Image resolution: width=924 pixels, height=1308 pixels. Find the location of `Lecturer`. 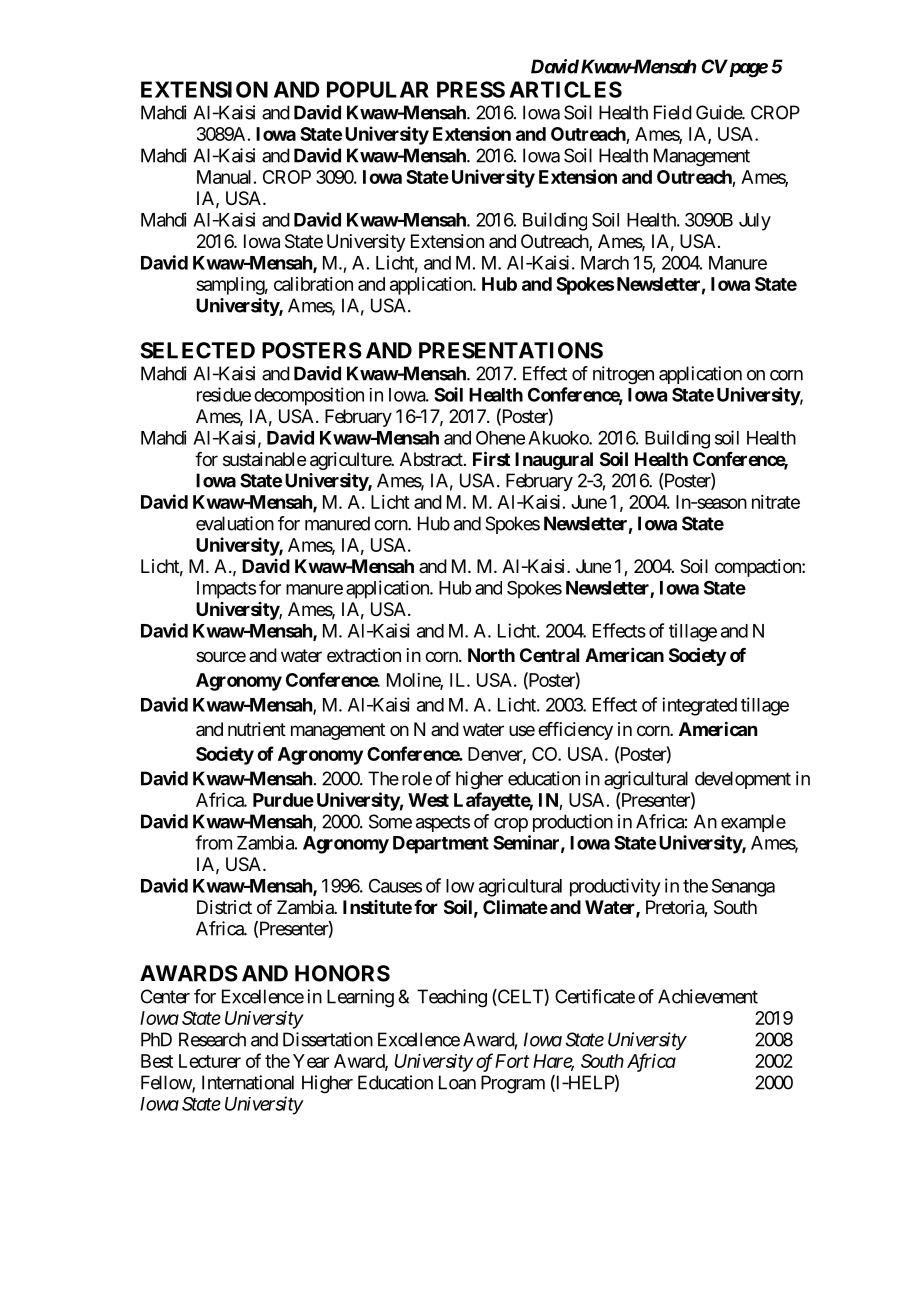

Lecturer is located at coordinates (210, 1061).
